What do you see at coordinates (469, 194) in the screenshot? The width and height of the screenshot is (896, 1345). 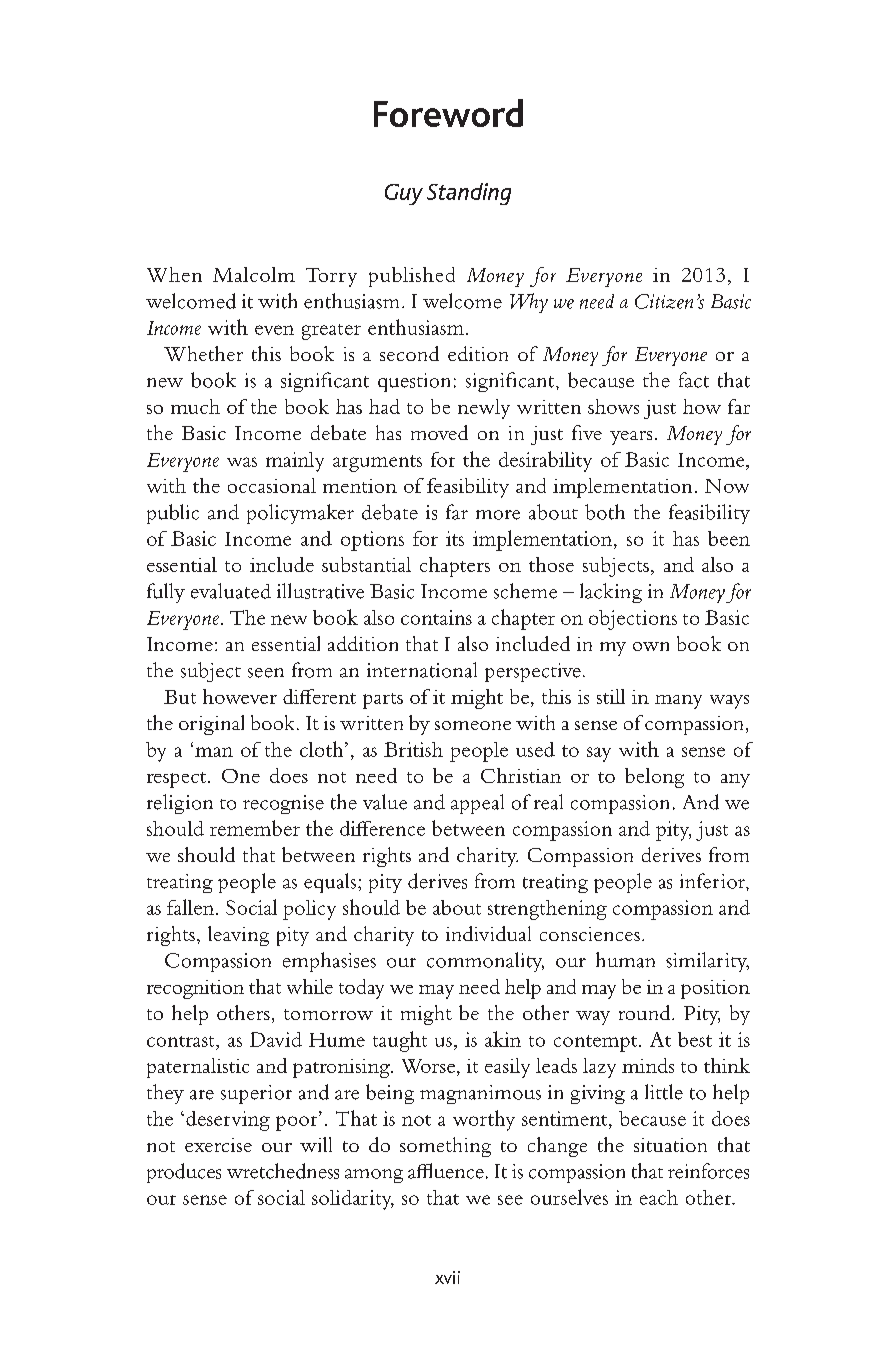 I see `Standing` at bounding box center [469, 194].
